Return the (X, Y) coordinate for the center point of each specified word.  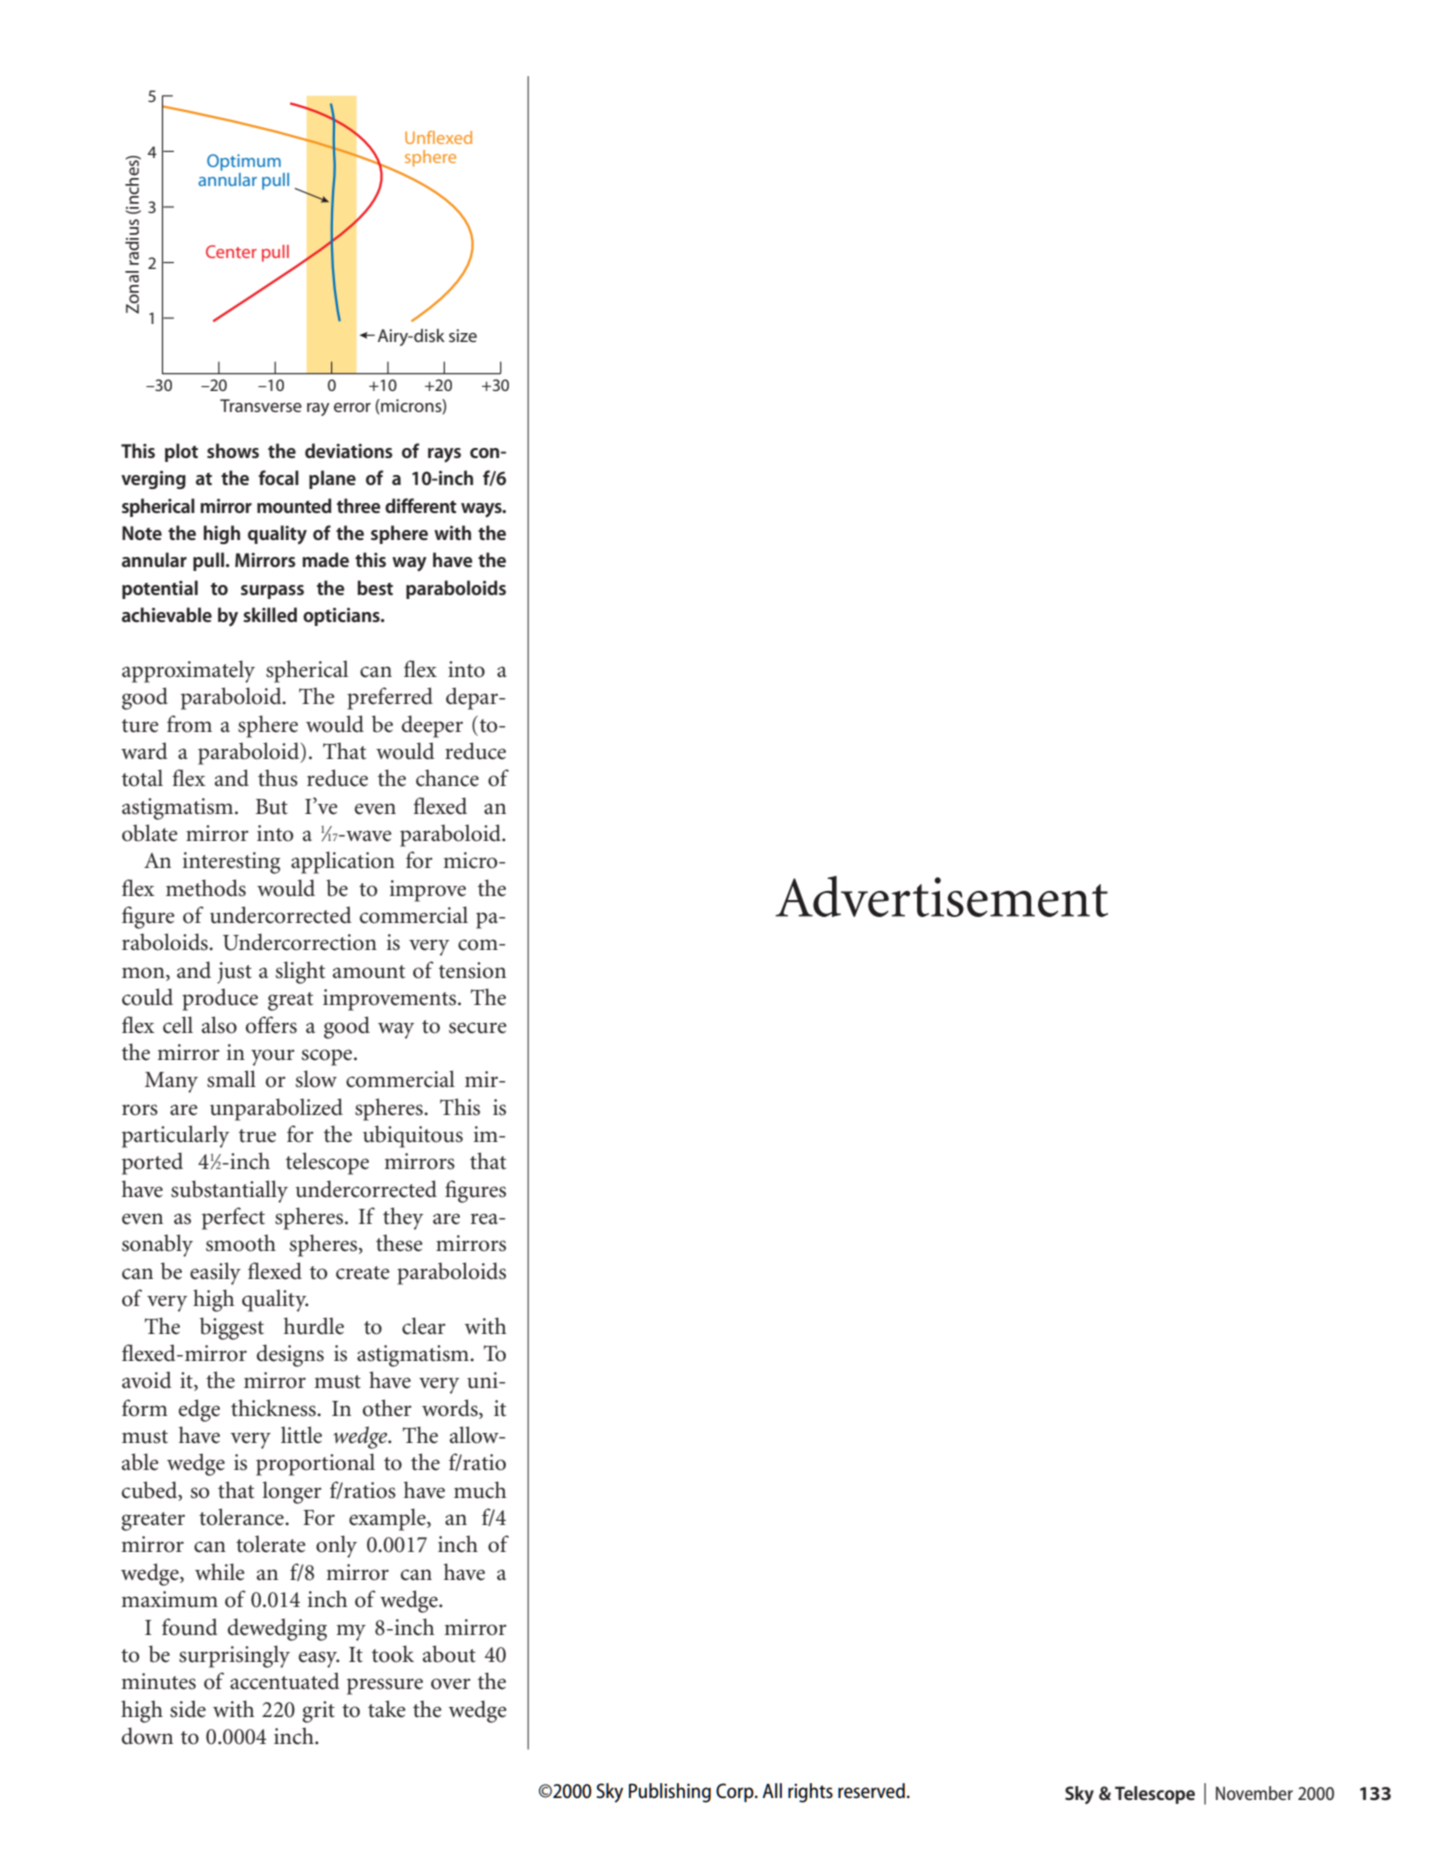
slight (300, 972)
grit (318, 1712)
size (463, 335)
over (451, 1684)
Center (231, 251)
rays (444, 455)
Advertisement (941, 896)
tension (472, 970)
